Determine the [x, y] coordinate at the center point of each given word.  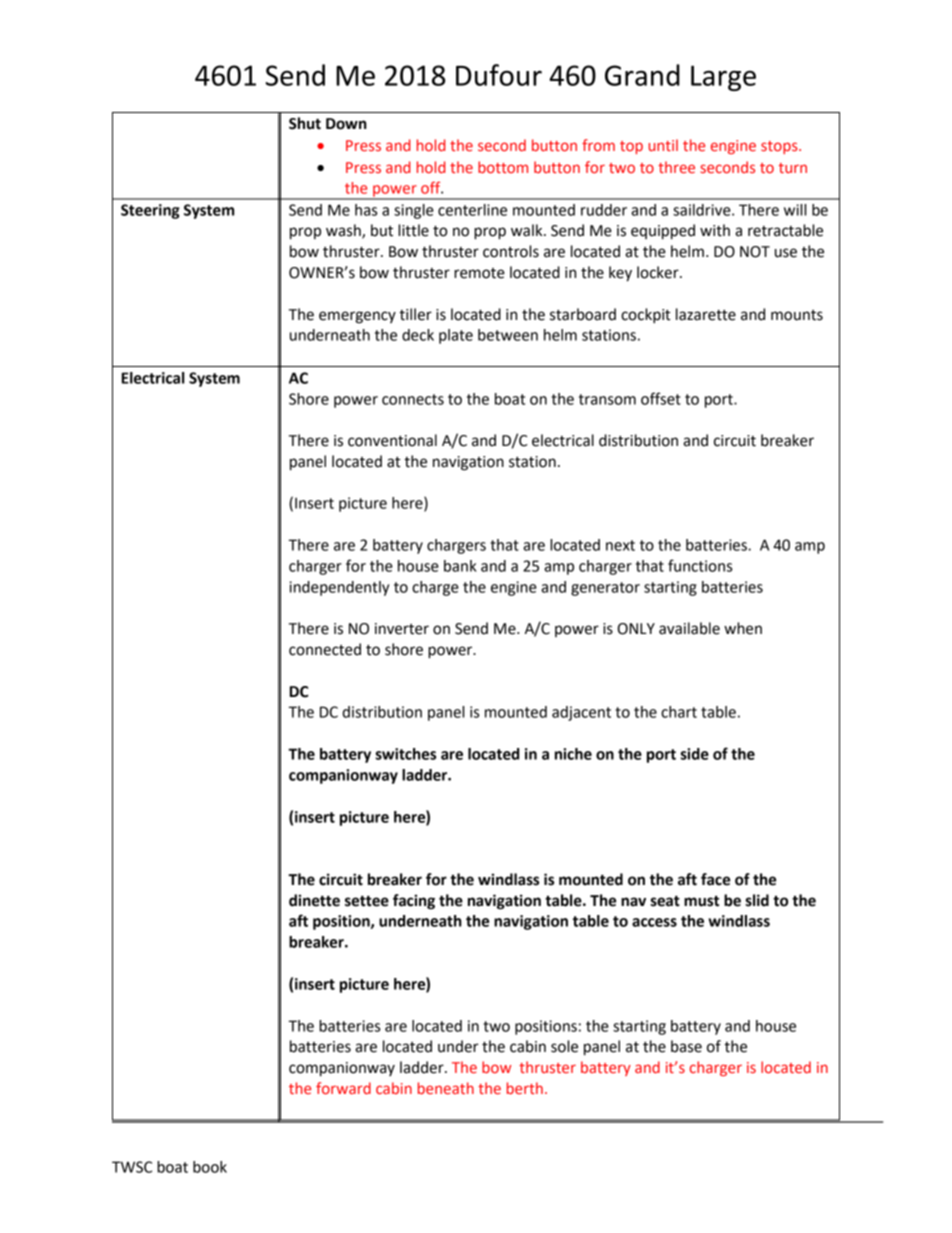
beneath [446, 1088]
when [743, 628]
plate [456, 336]
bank [460, 566]
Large [723, 78]
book [210, 1167]
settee [367, 901]
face [715, 879]
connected [325, 649]
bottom [503, 167]
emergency [357, 317]
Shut [305, 123]
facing [414, 902]
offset [661, 398]
